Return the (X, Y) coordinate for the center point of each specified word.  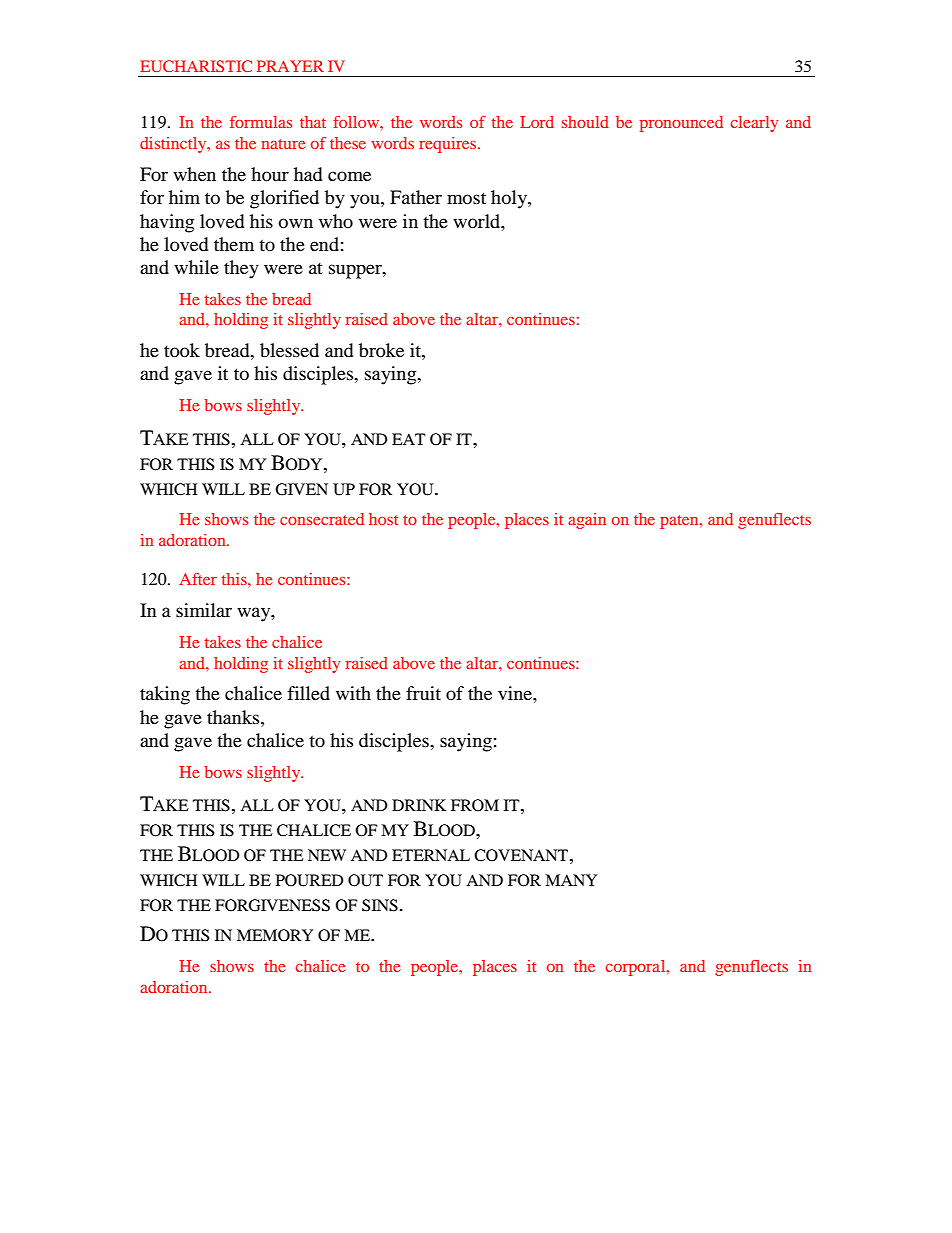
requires (449, 145)
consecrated (322, 519)
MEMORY (275, 935)
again (587, 521)
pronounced (681, 124)
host (383, 519)
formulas (261, 122)
